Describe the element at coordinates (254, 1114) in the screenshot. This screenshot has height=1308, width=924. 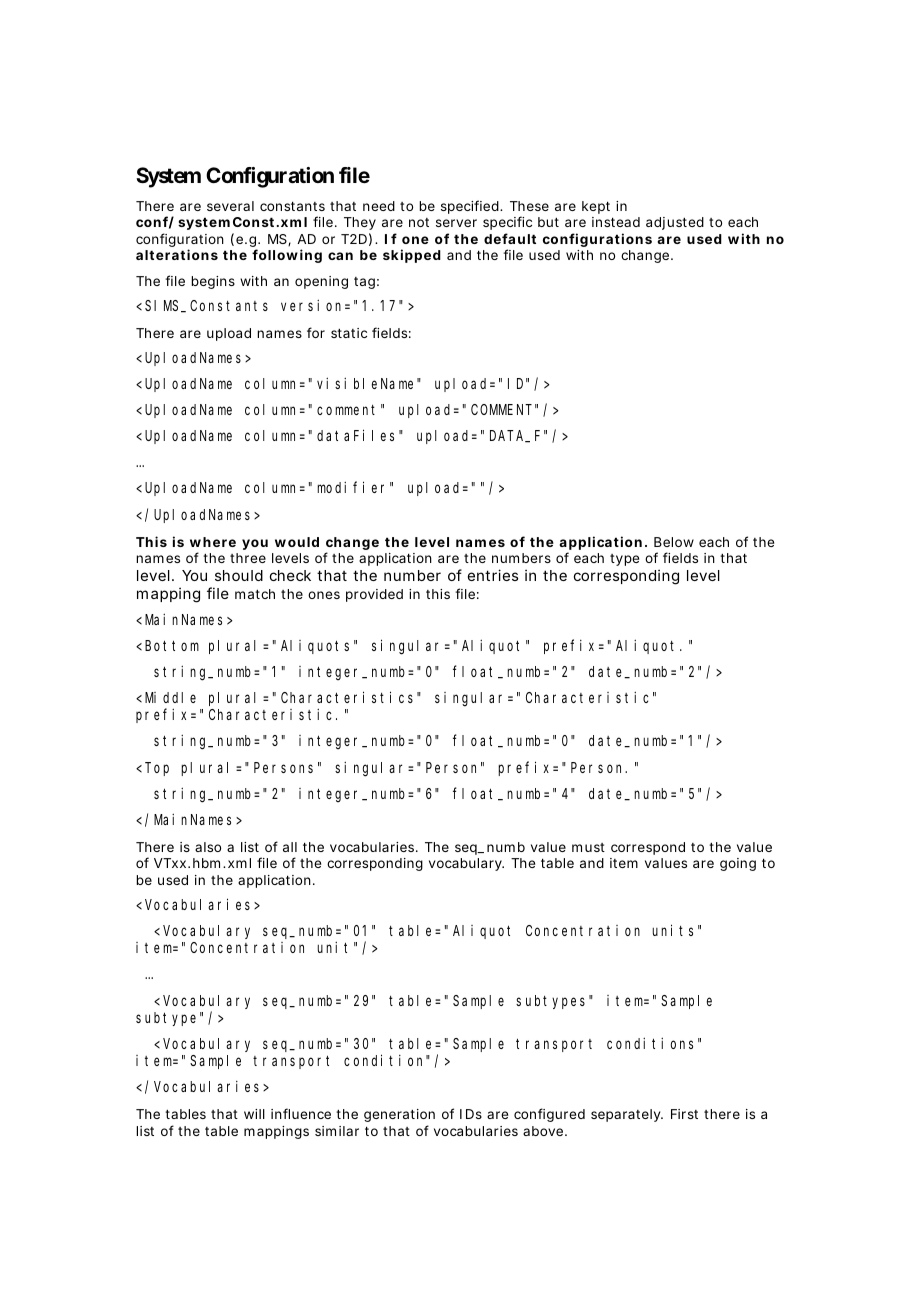
I see `will` at that location.
